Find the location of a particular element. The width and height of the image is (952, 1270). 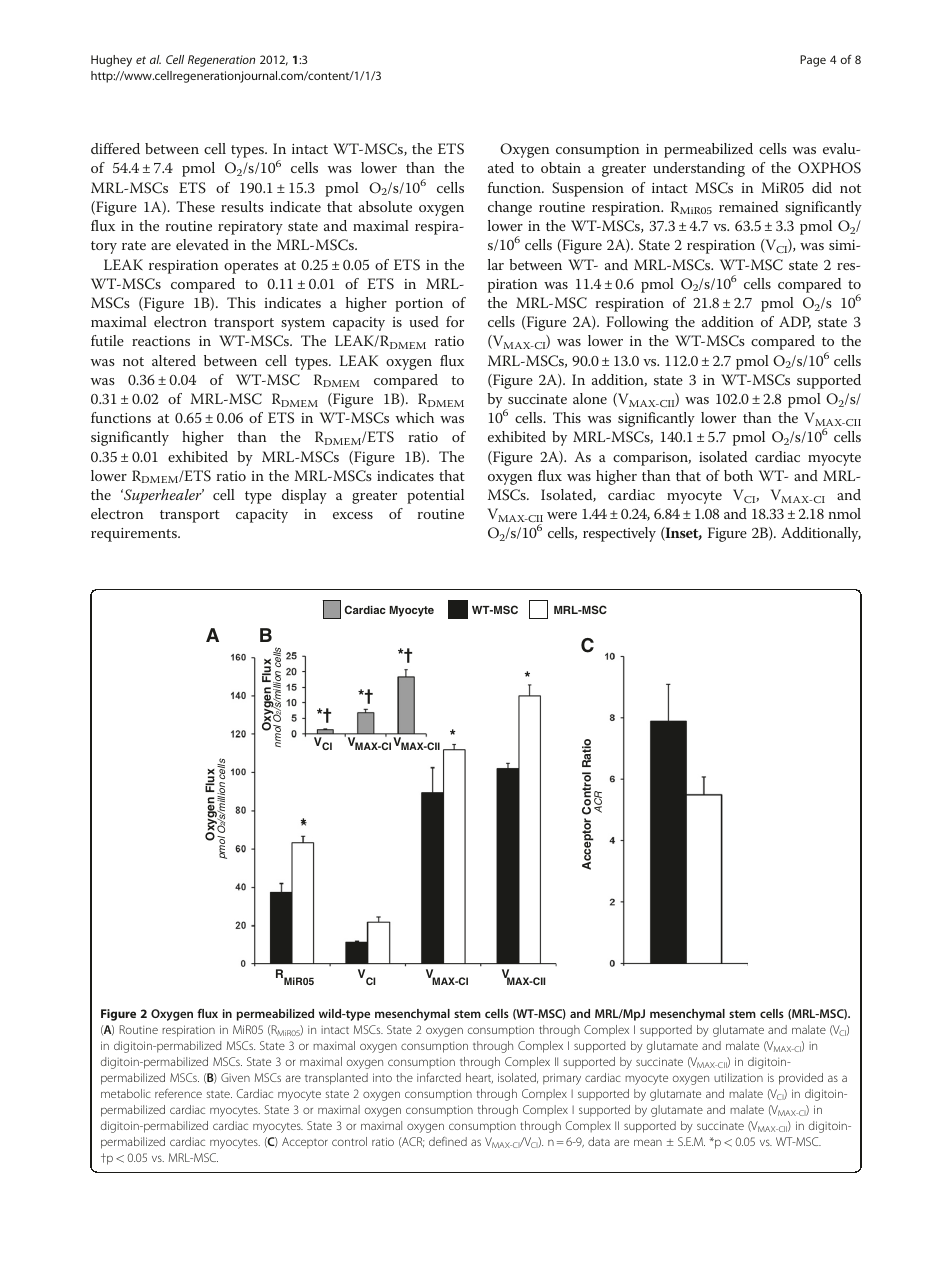

reactions is located at coordinates (161, 341).
